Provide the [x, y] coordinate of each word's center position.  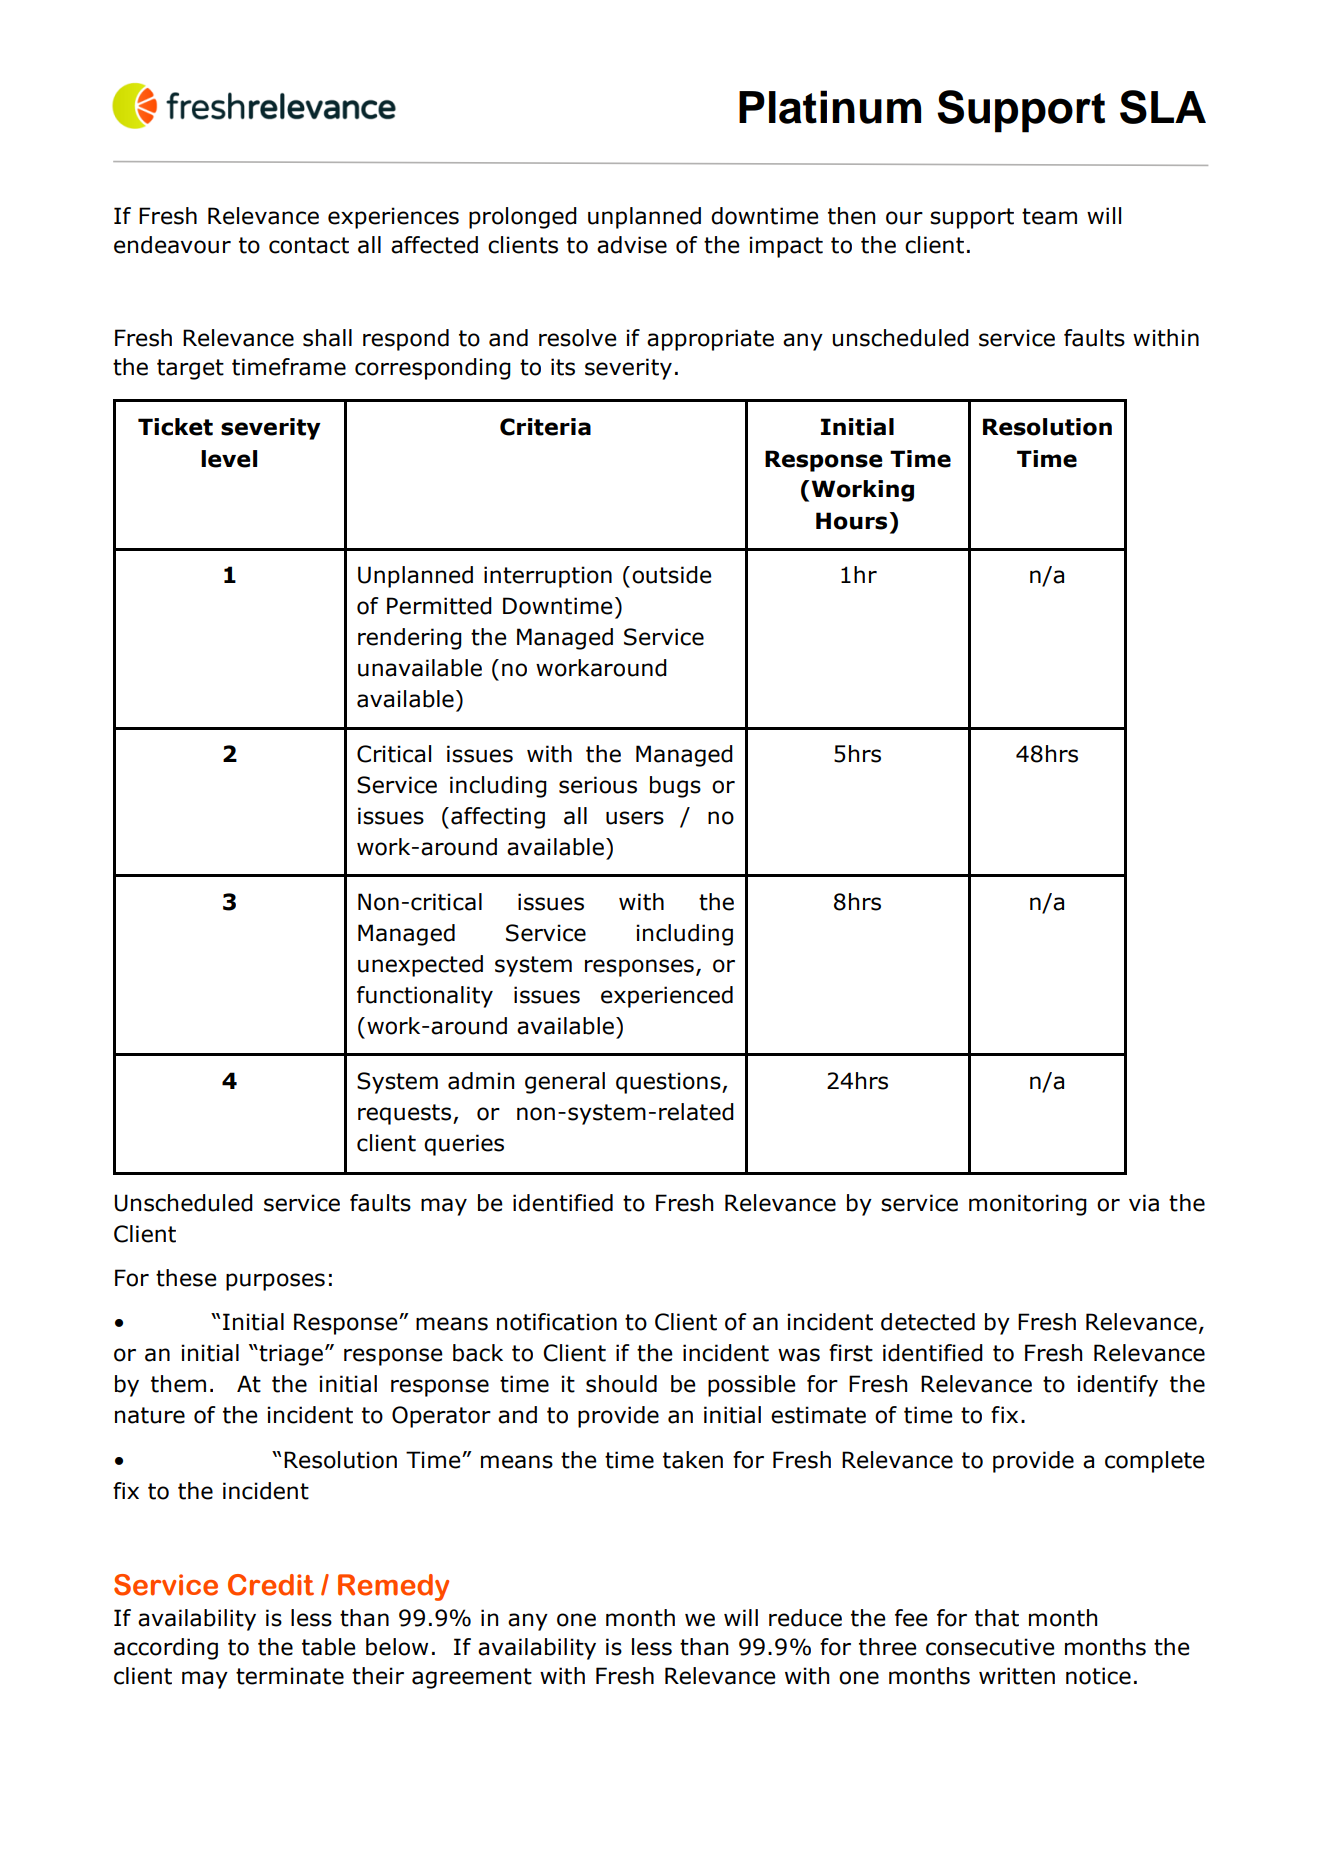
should [621, 1384]
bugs [675, 787]
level [229, 459]
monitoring [1028, 1205]
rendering [410, 639]
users [635, 818]
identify [1117, 1386]
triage [290, 1355]
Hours [851, 521]
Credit [271, 1585]
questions [669, 1083]
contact [309, 245]
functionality [425, 997]
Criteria [545, 427]
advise [632, 245]
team [1049, 216]
